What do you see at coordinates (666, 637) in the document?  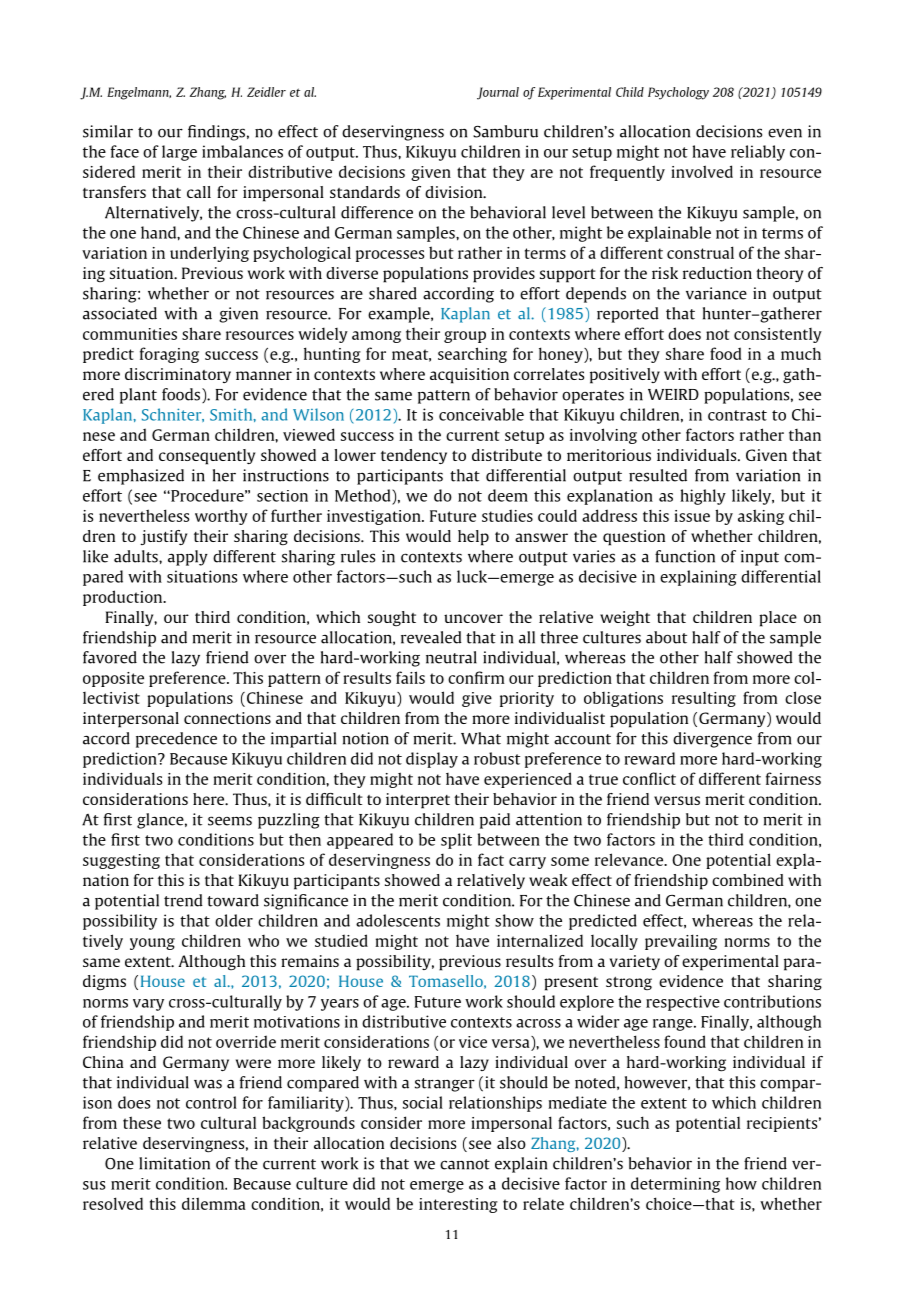 I see `about` at bounding box center [666, 637].
